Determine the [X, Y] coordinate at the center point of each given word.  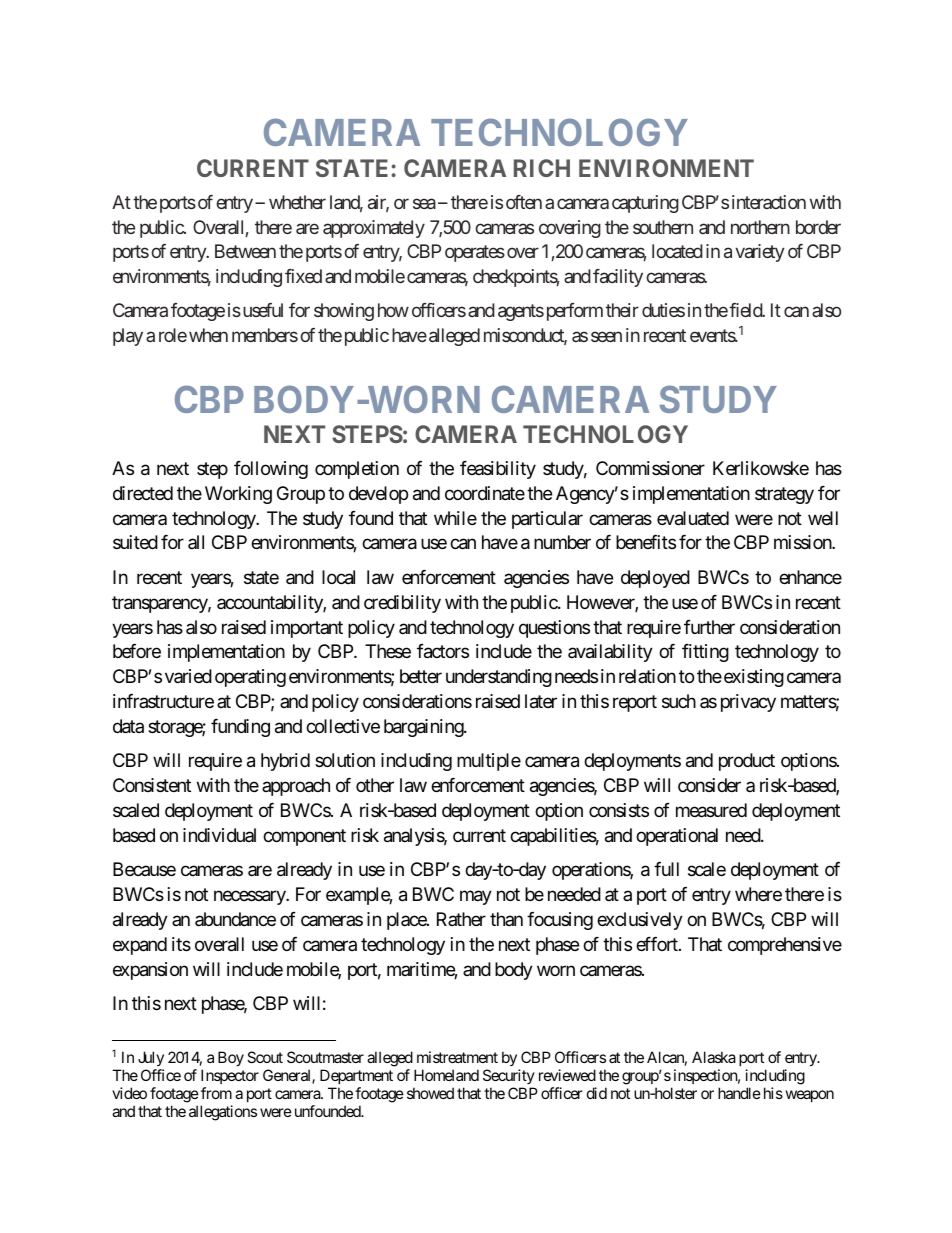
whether [297, 202]
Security [509, 1076]
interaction [769, 202]
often [524, 202]
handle [739, 1093]
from [216, 1093]
